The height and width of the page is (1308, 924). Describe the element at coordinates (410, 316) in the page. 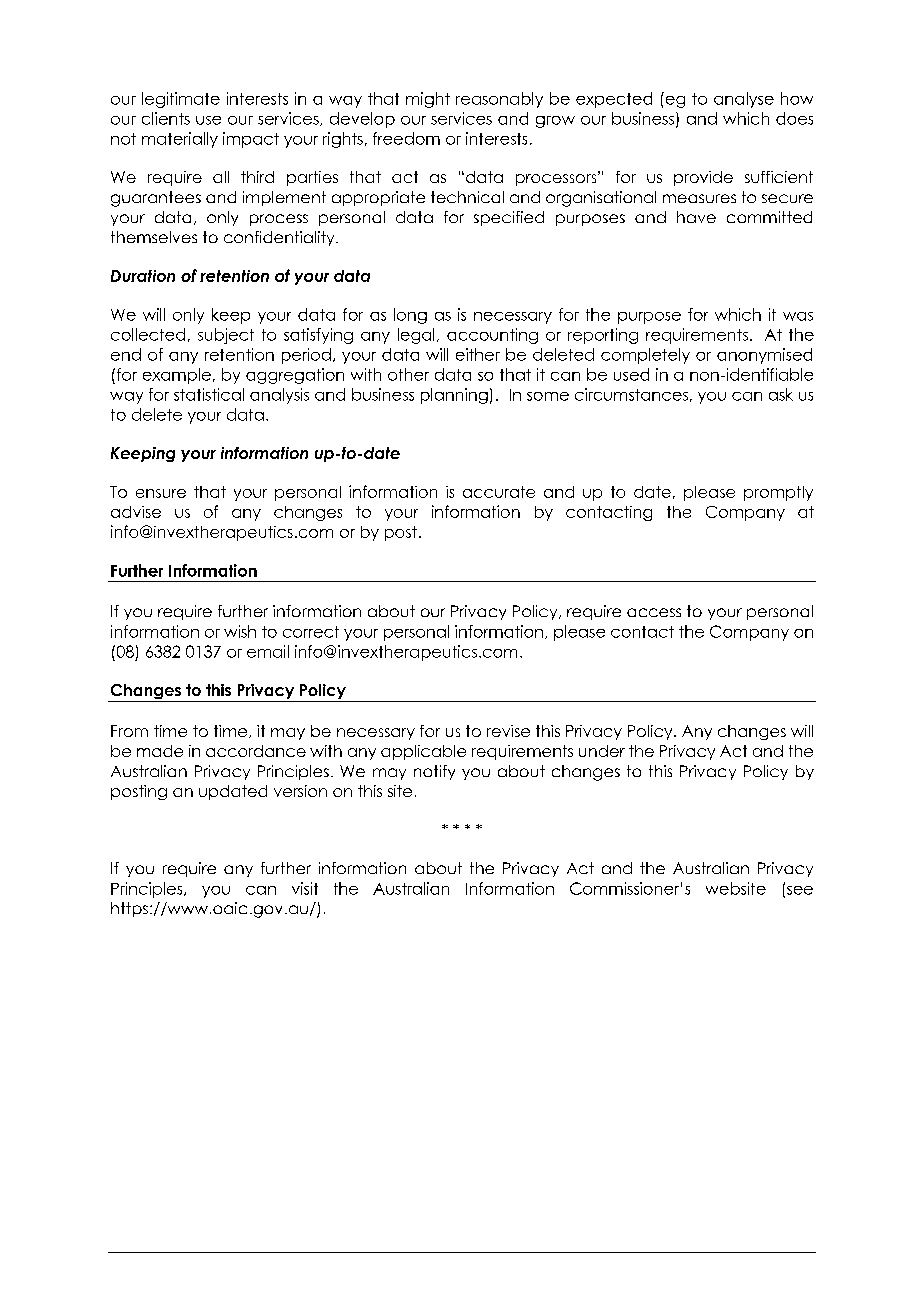

I see `long` at that location.
